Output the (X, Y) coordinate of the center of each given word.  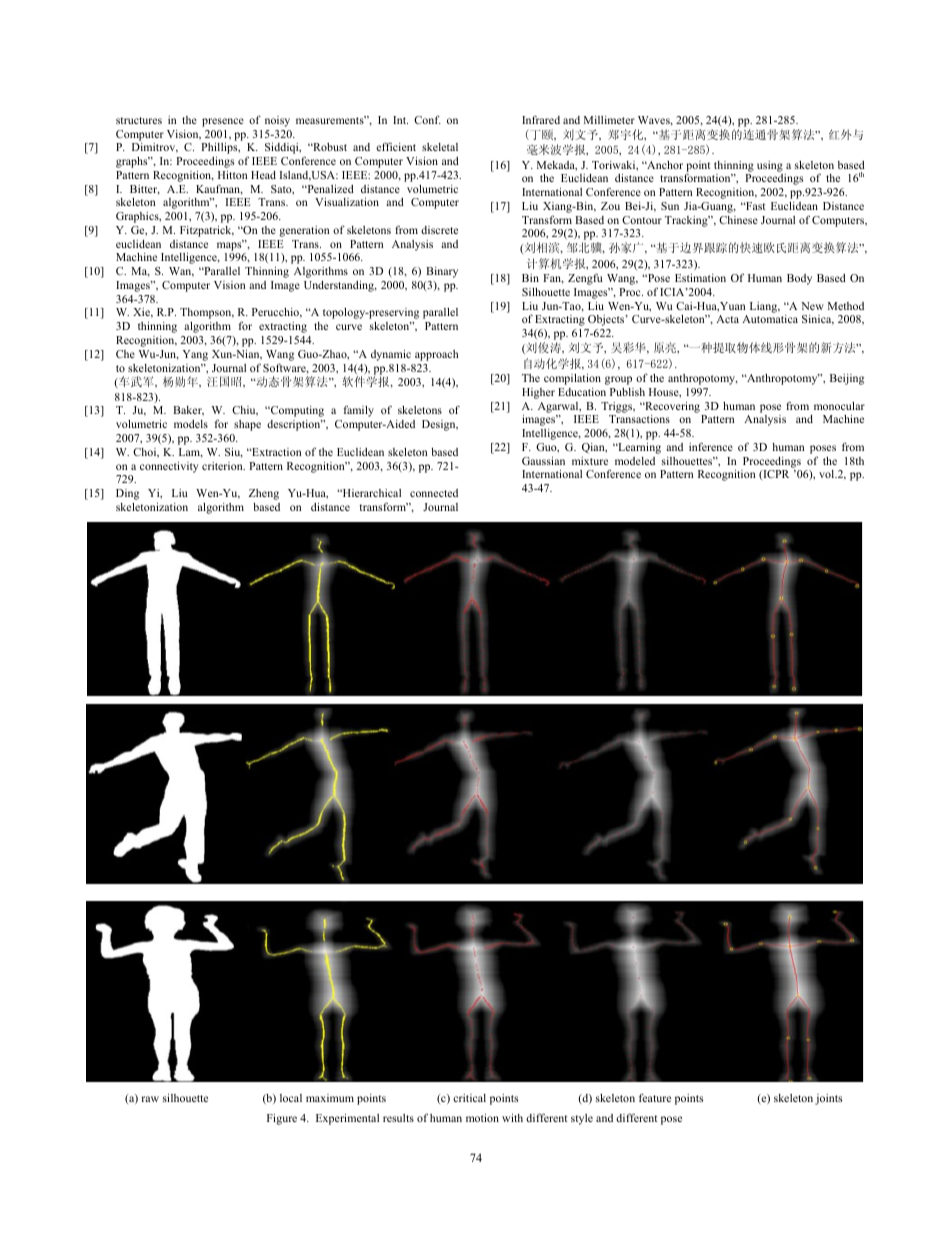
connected (434, 493)
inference (711, 446)
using (770, 166)
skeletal (440, 147)
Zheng (264, 494)
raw (150, 1099)
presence (223, 122)
